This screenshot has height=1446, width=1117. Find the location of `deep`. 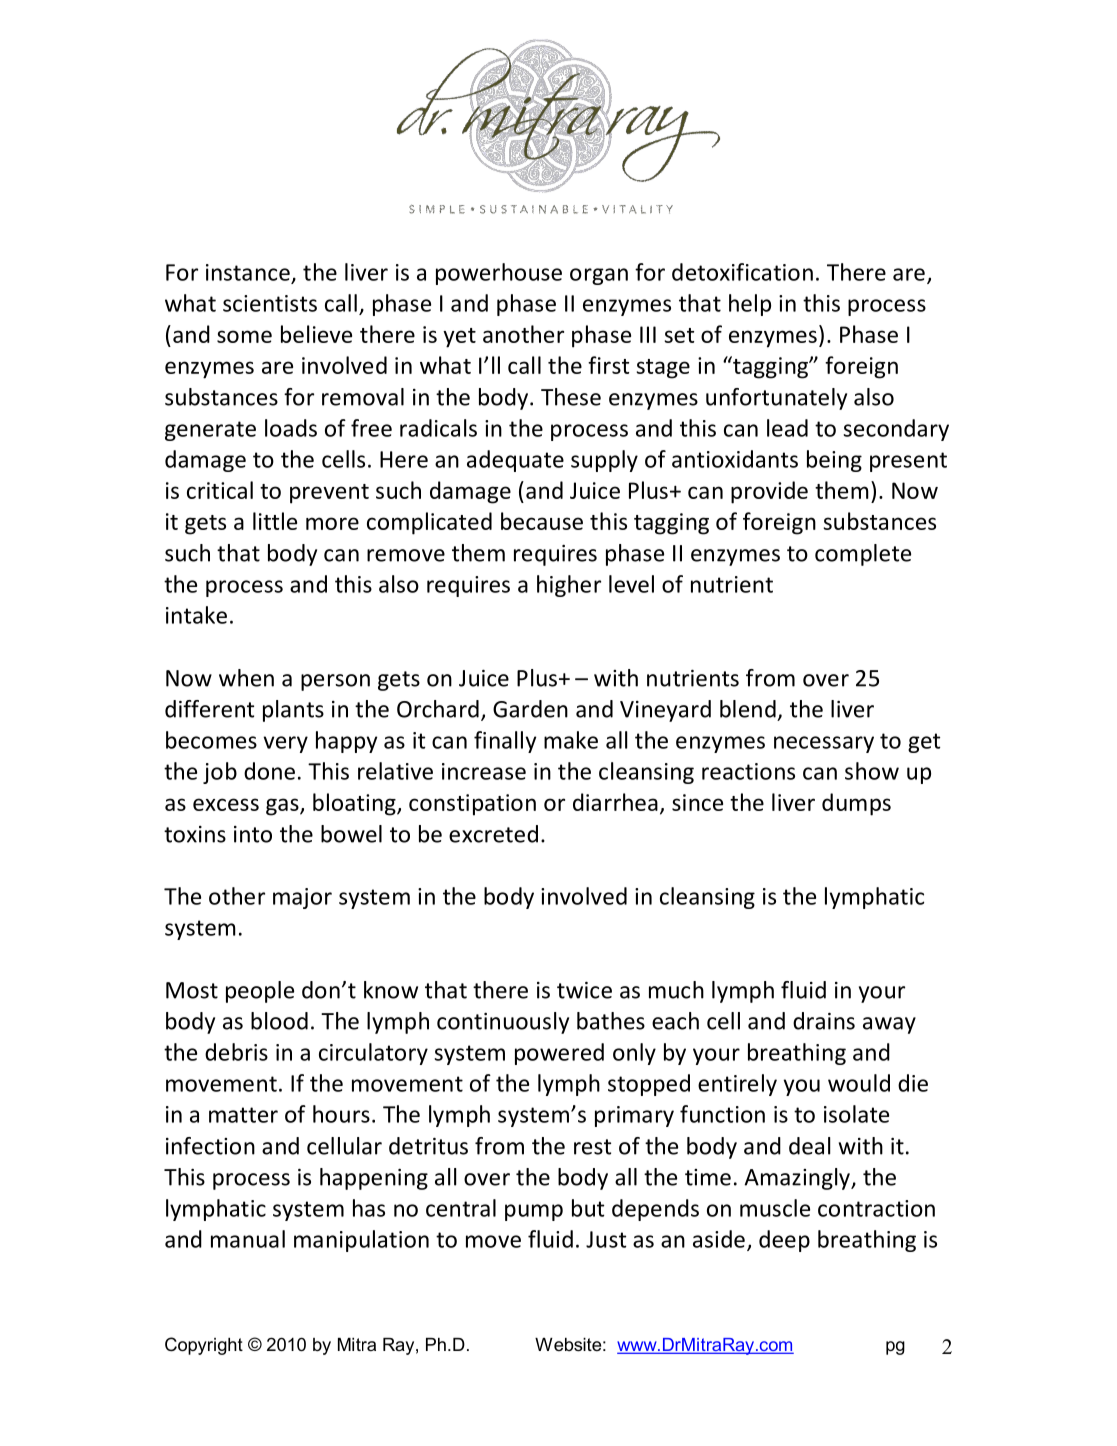

deep is located at coordinates (784, 1241).
